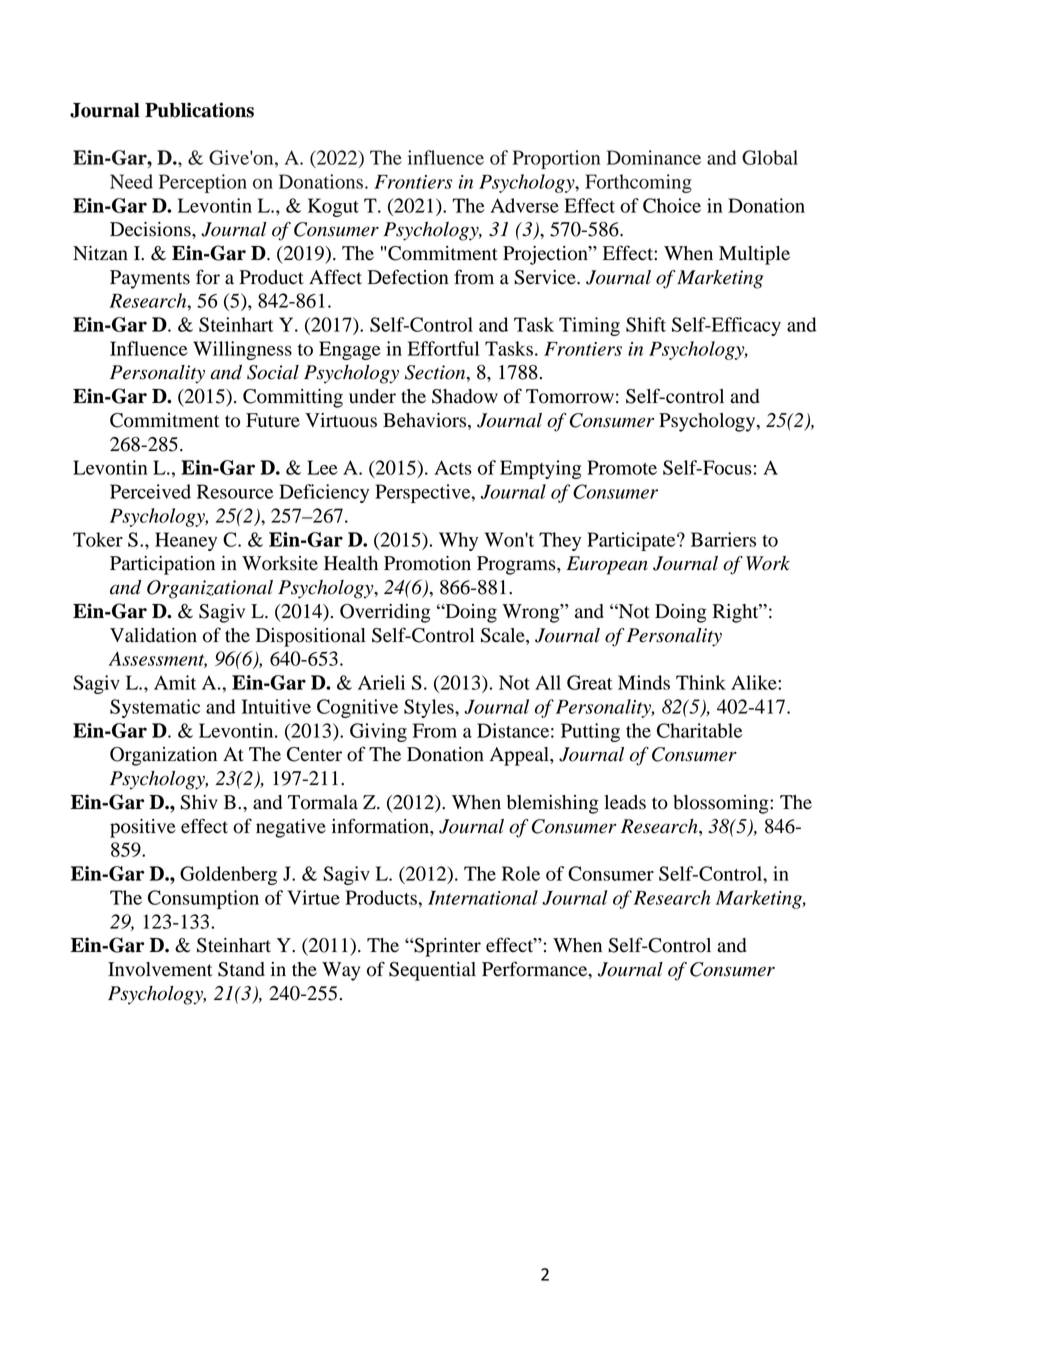 The image size is (1058, 1370). What do you see at coordinates (700, 730) in the image?
I see `Charitable` at bounding box center [700, 730].
